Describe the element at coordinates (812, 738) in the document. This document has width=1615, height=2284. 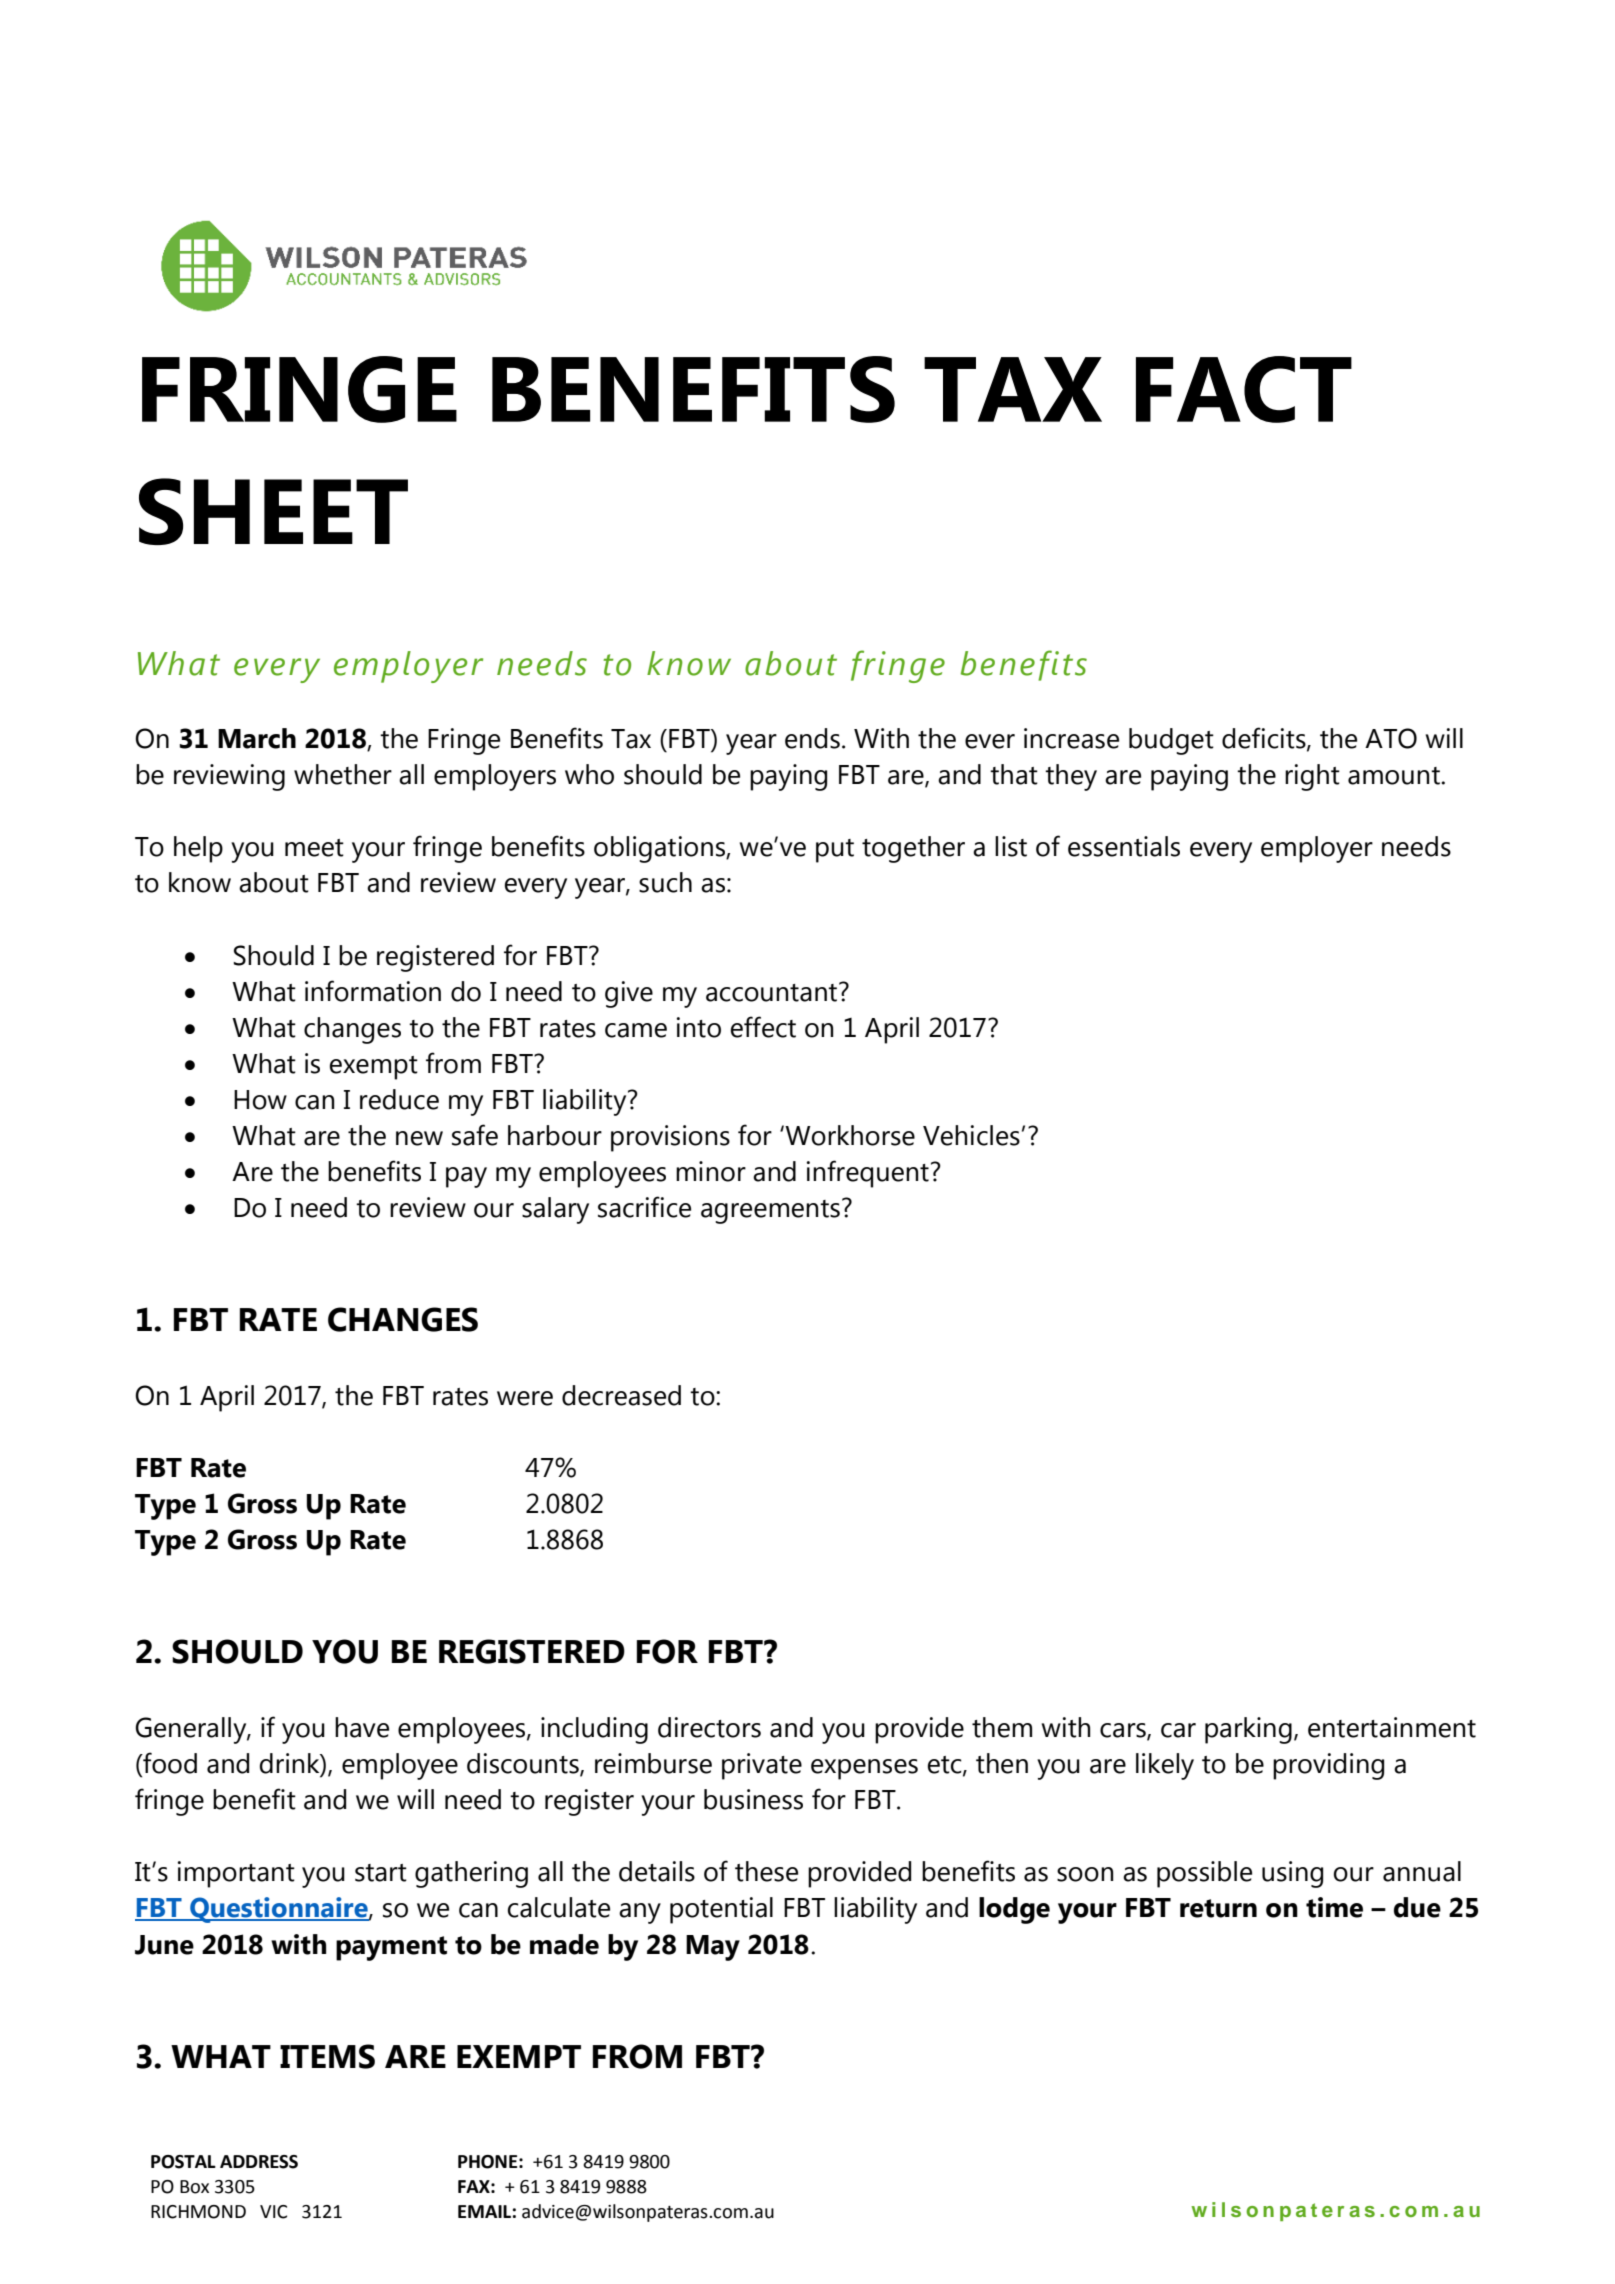
I see `ends` at that location.
